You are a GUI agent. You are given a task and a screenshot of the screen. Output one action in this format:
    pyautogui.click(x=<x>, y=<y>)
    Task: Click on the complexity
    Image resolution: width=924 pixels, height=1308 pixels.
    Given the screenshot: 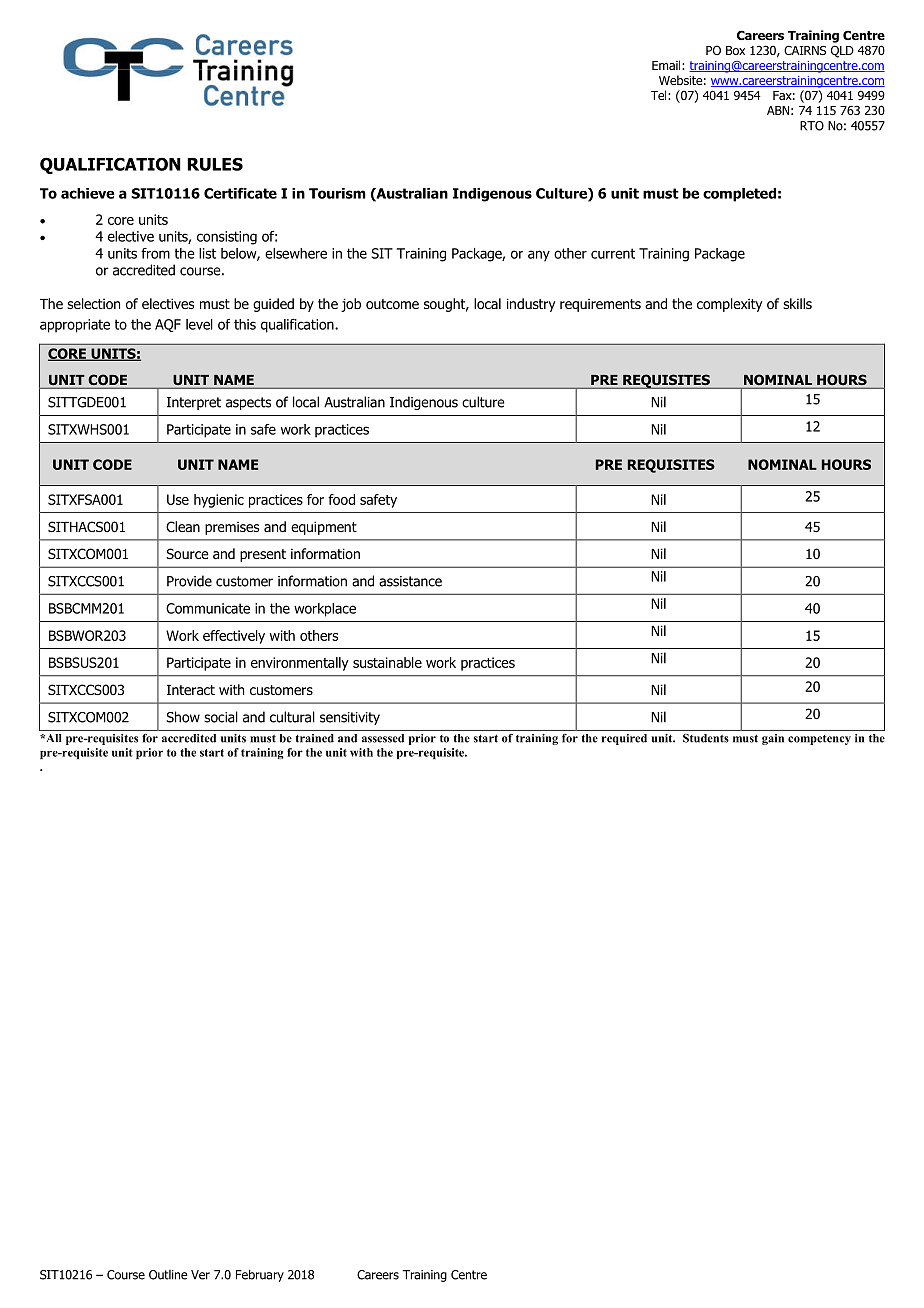 What is the action you would take?
    pyautogui.click(x=729, y=305)
